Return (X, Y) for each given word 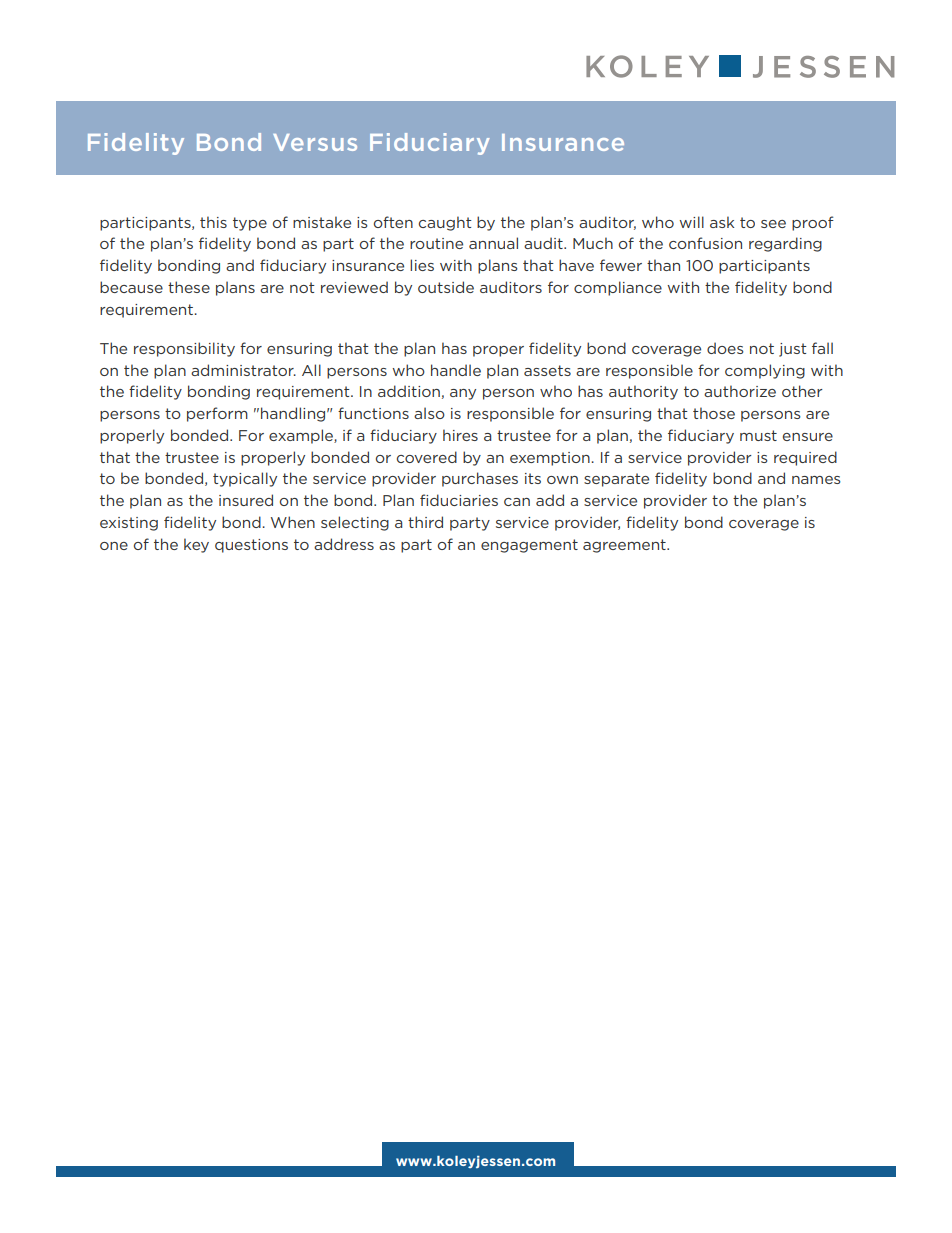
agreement (625, 546)
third (425, 522)
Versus (315, 142)
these (189, 287)
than (663, 265)
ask (722, 222)
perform (217, 414)
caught (445, 223)
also (429, 413)
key (196, 545)
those (714, 413)
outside (446, 287)
